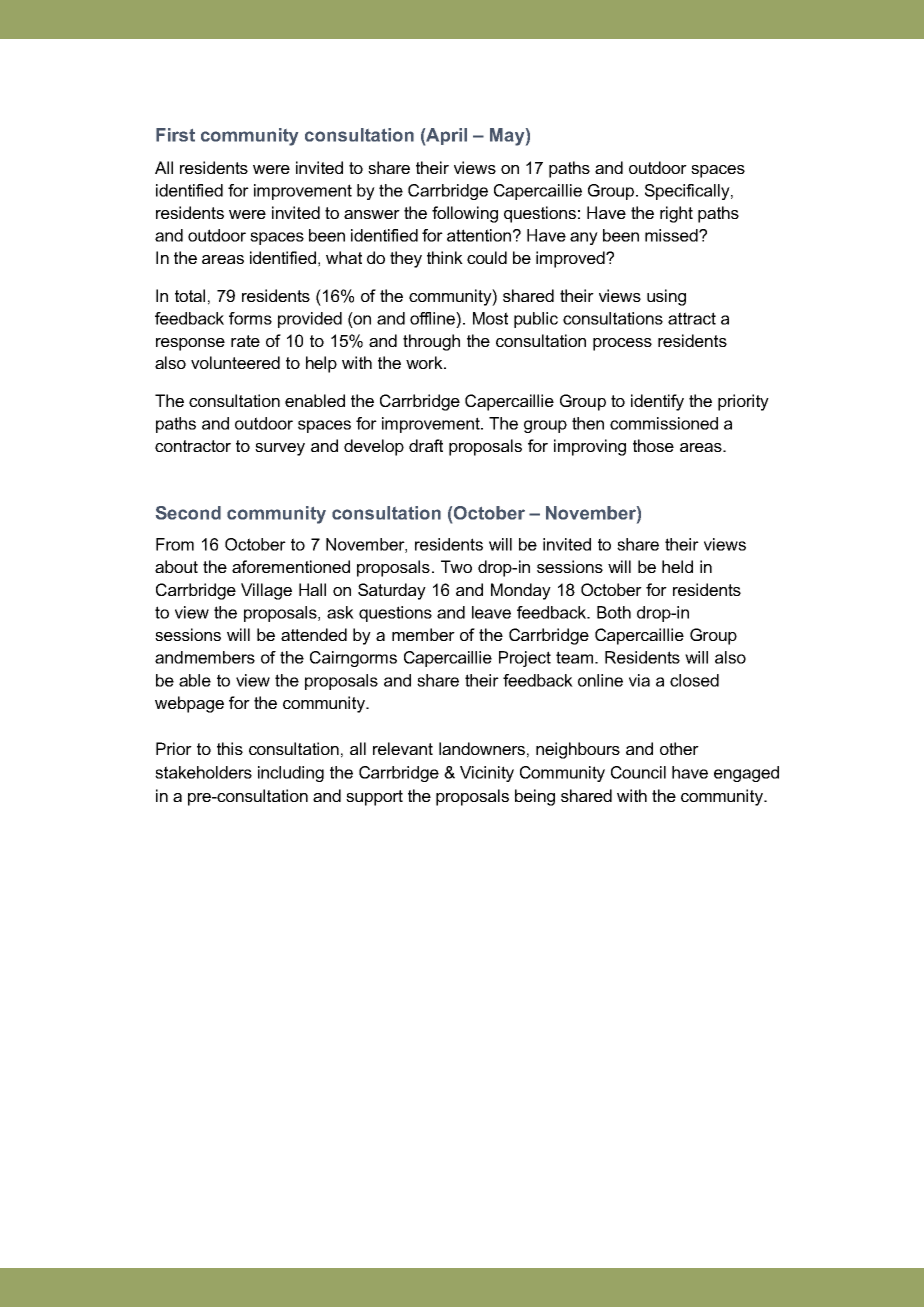  I want to click on survey, so click(280, 449).
